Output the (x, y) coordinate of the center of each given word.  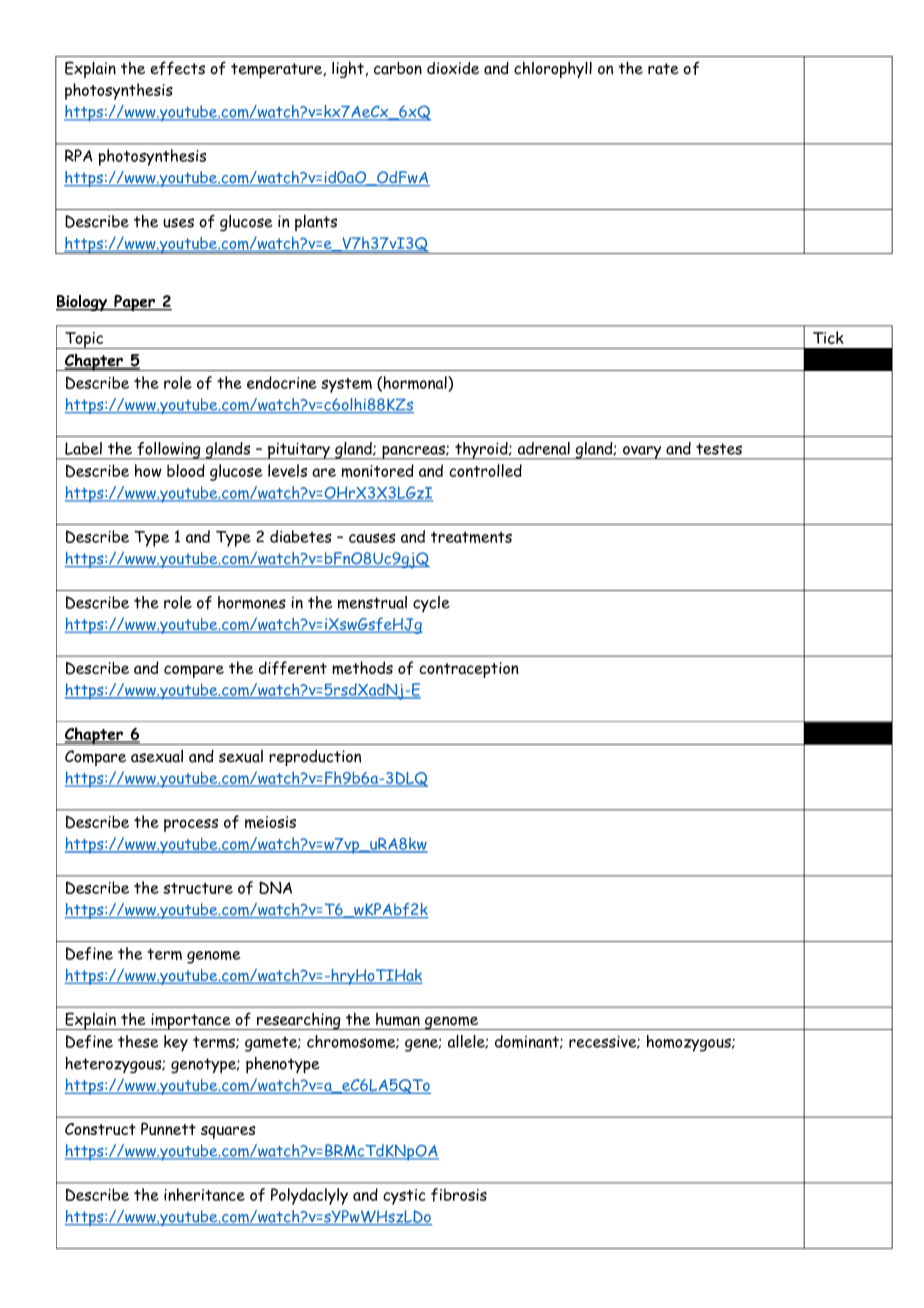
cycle (431, 604)
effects (177, 68)
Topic (84, 340)
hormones (252, 602)
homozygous (690, 1043)
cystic (404, 1197)
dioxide (453, 68)
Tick (828, 337)
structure (198, 888)
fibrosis (459, 1195)
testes (719, 449)
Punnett (168, 1128)
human (398, 1019)
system (346, 385)
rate (663, 69)
